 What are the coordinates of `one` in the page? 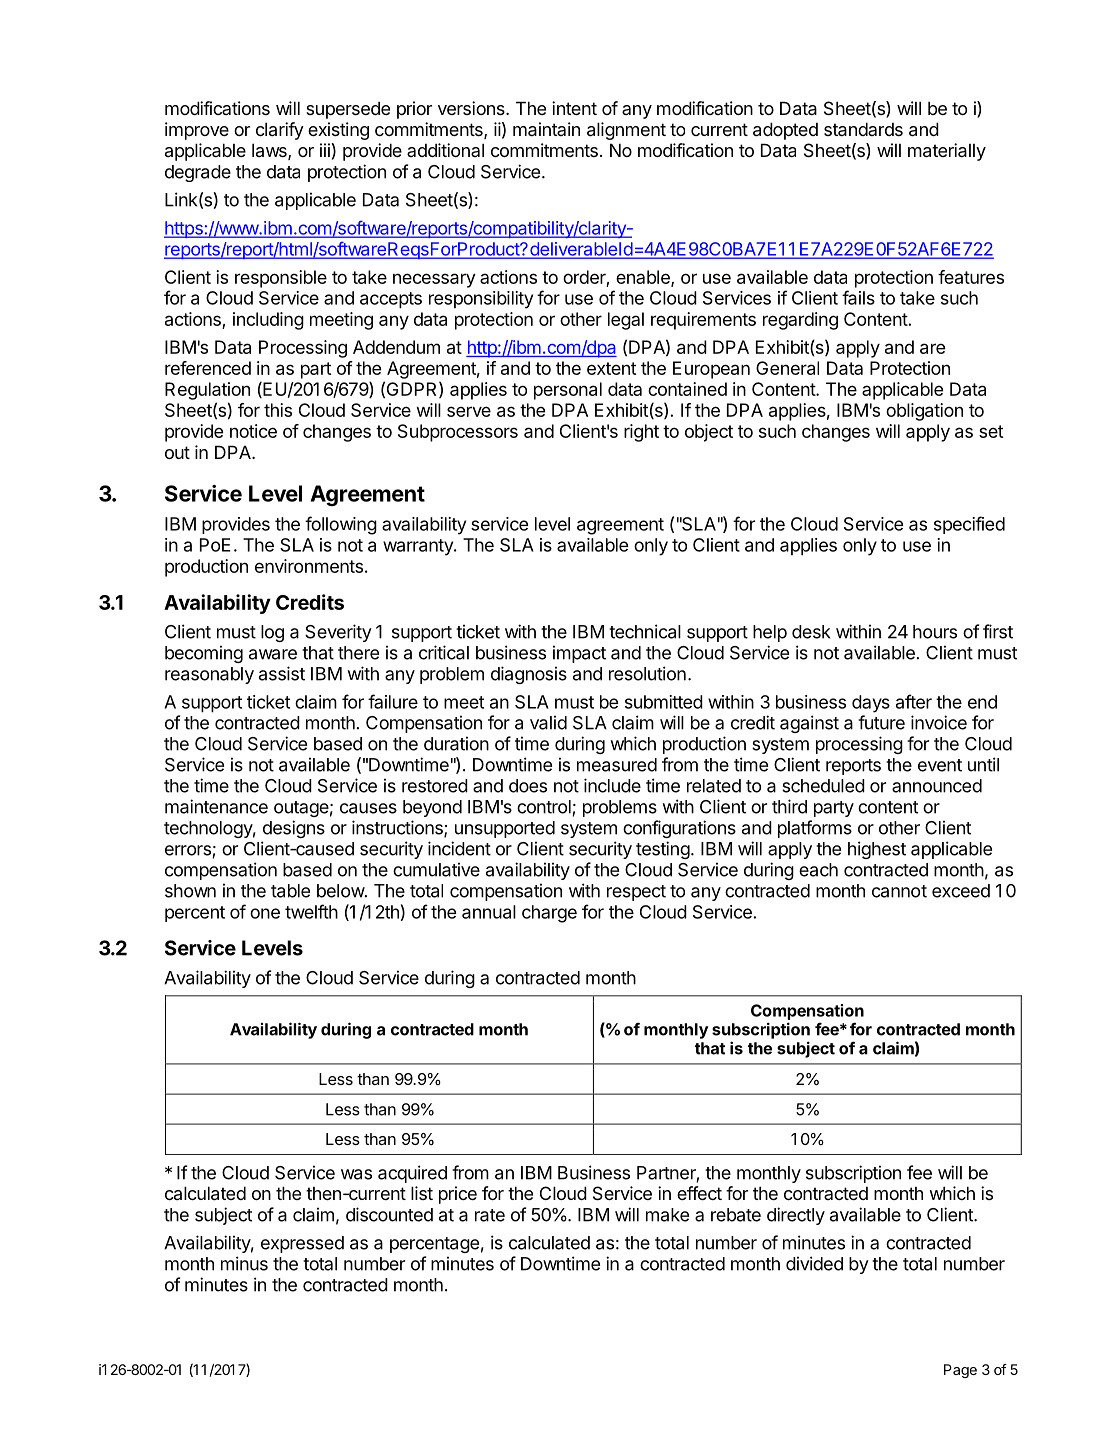 It's located at (265, 913).
